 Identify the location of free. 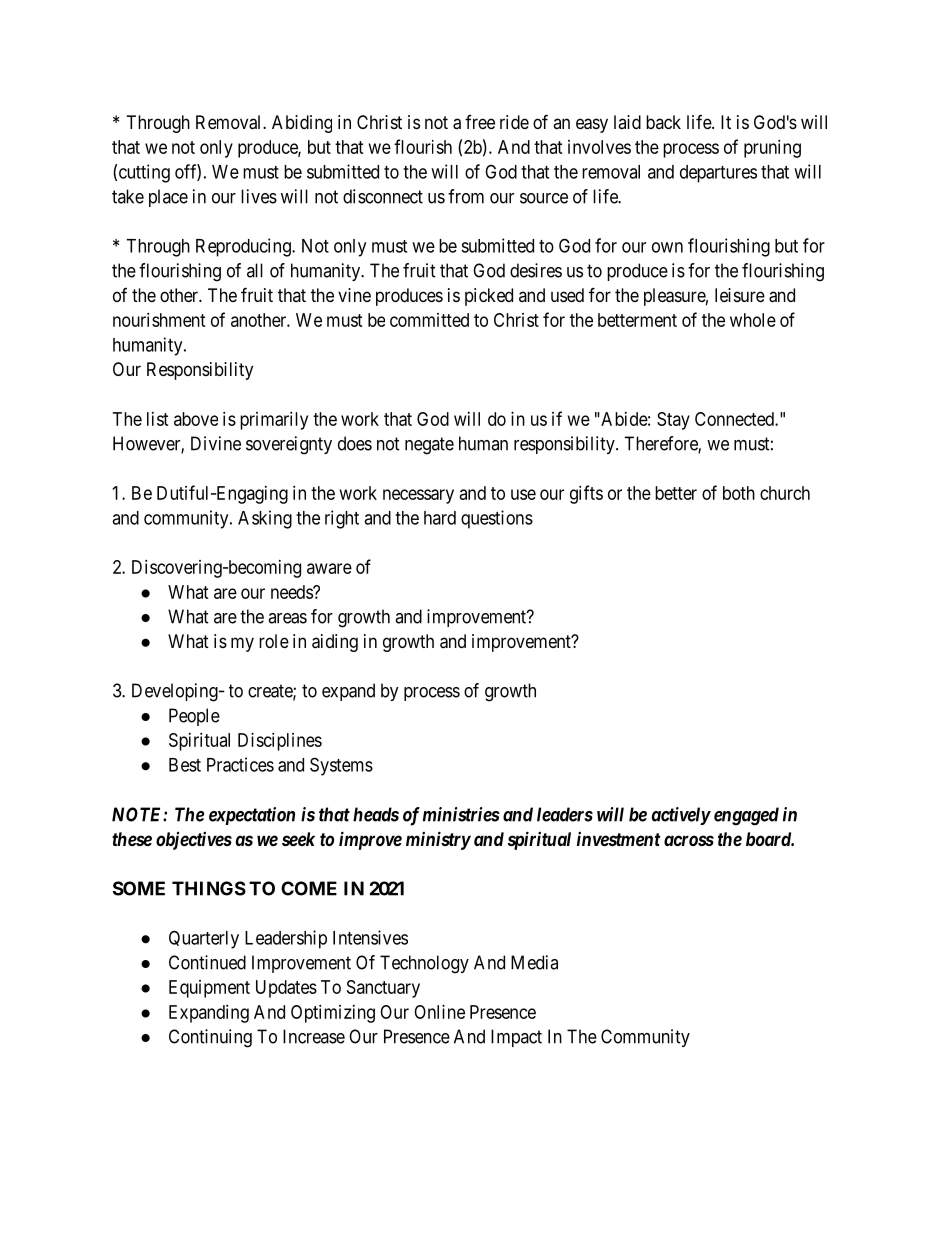
(480, 122).
